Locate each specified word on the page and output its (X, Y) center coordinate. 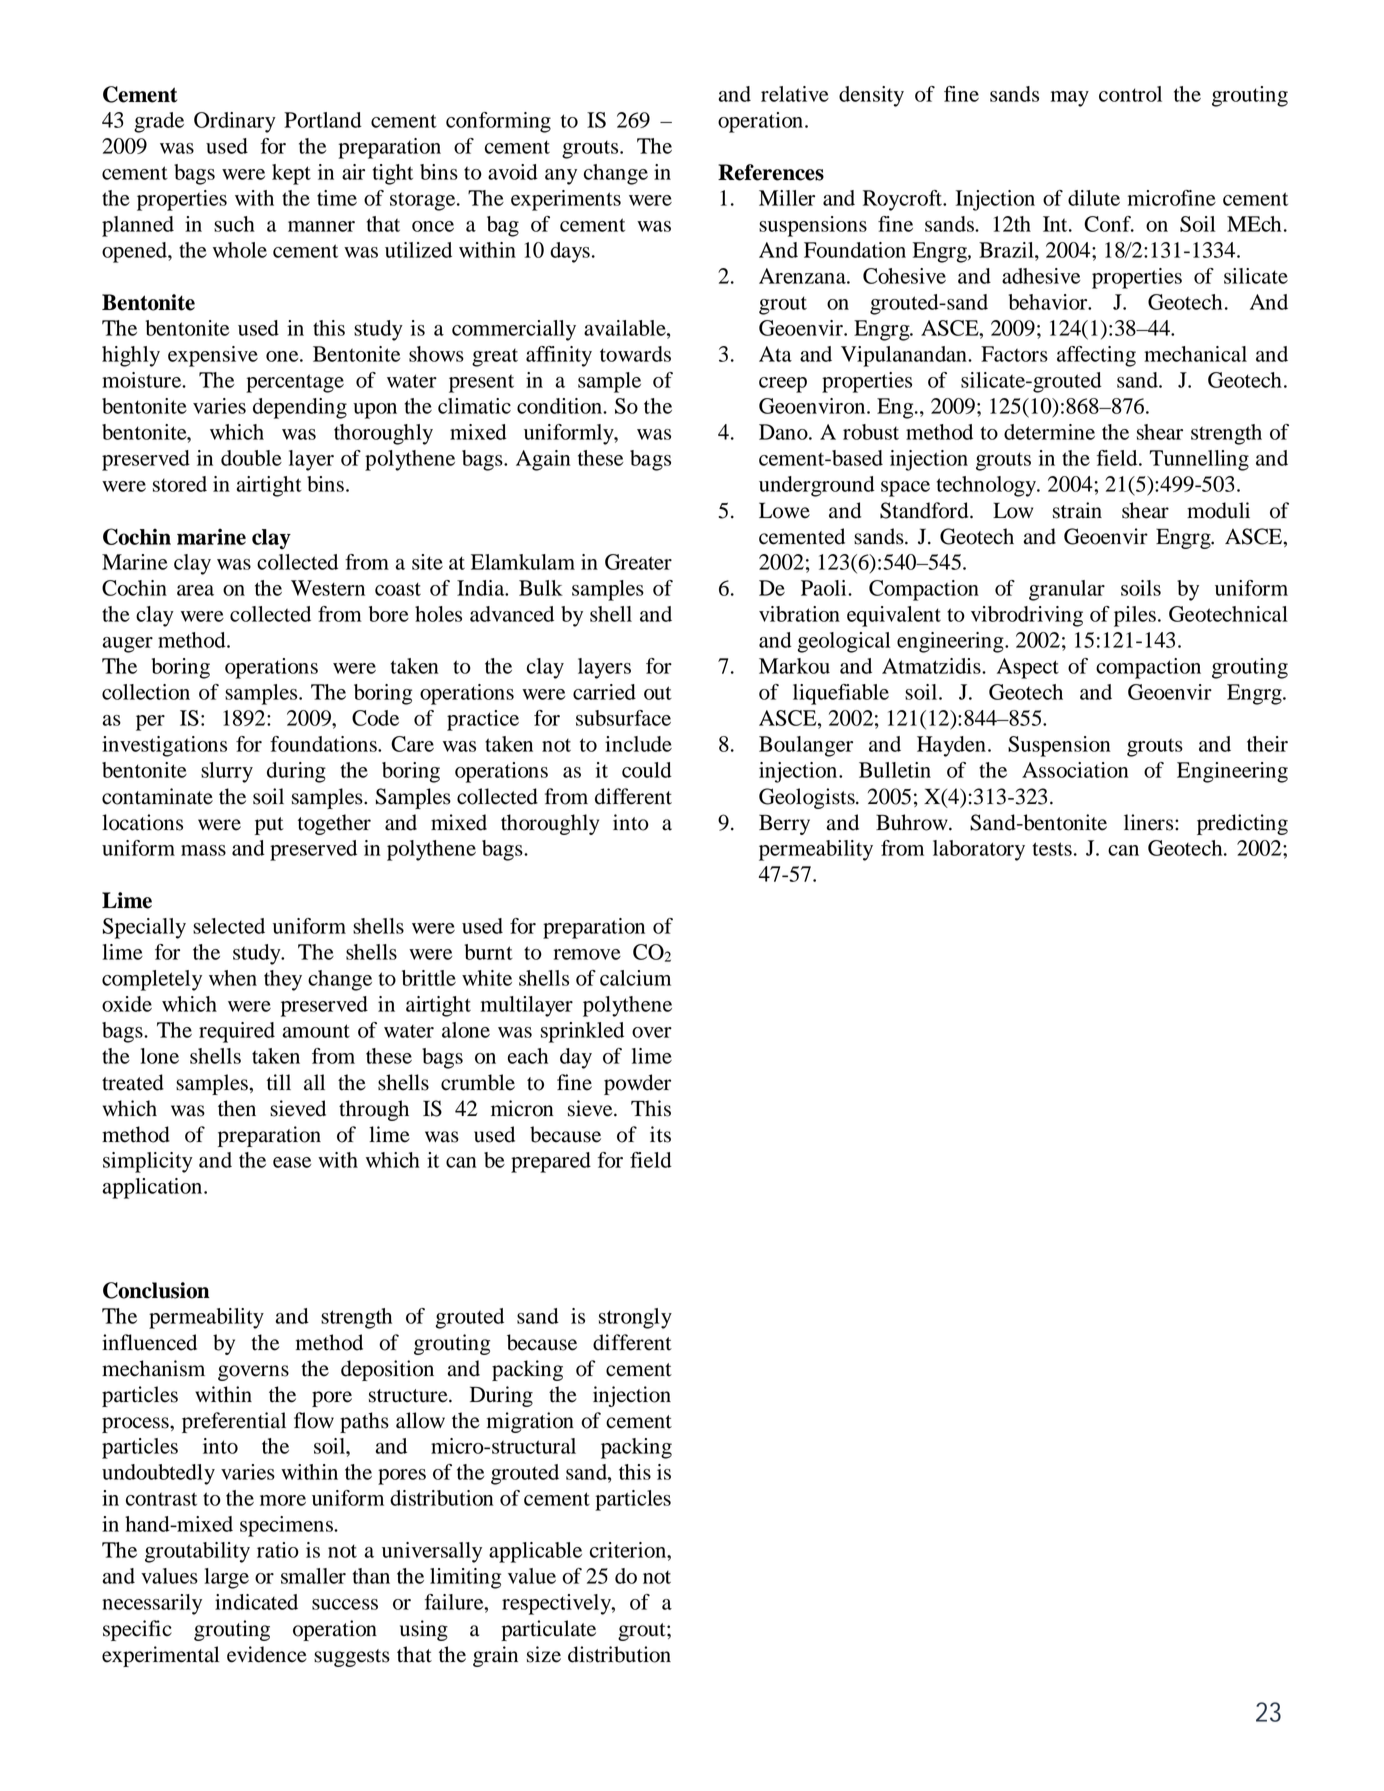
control (1130, 94)
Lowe (784, 510)
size (544, 1654)
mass (203, 850)
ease (292, 1162)
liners (1150, 822)
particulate (548, 1630)
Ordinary (235, 122)
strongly (635, 1318)
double (251, 458)
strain (1077, 510)
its (660, 1134)
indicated (256, 1602)
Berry (784, 824)
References (771, 172)
